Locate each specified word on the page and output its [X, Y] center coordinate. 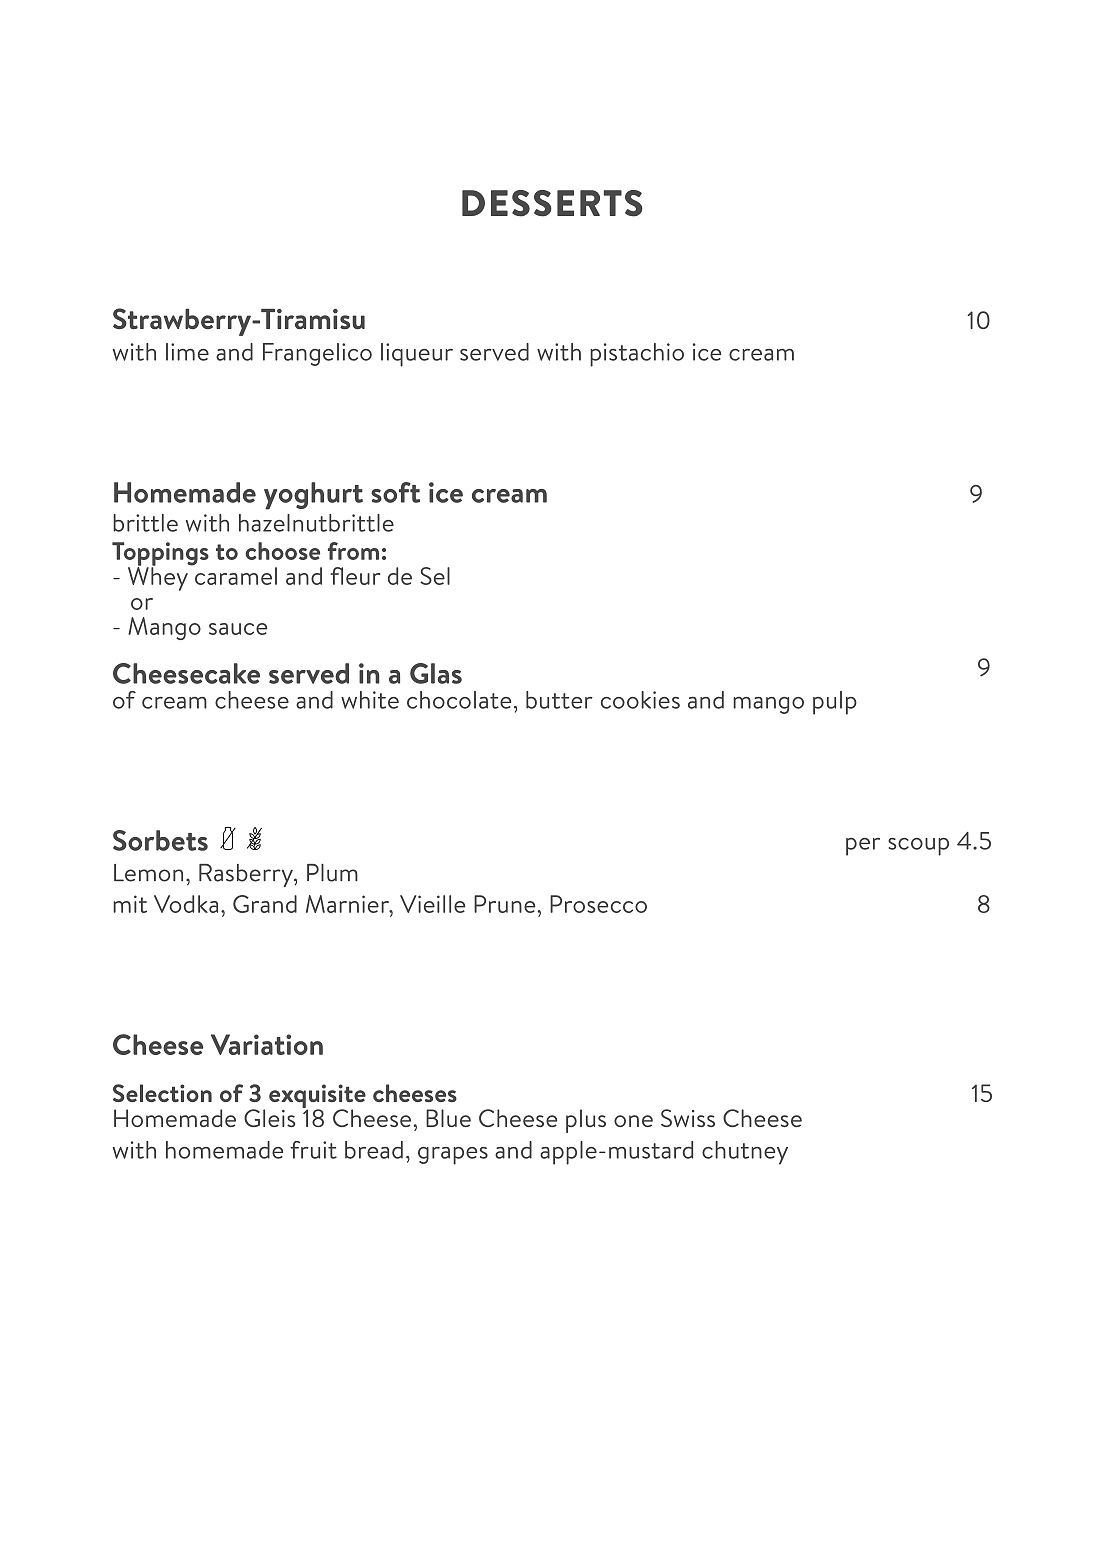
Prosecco [598, 904]
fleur [355, 576]
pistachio [637, 355]
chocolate [459, 700]
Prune [505, 904]
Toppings [160, 555]
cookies [640, 700]
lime [187, 352]
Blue [448, 1118]
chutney [745, 1153]
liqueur [417, 355]
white [370, 700]
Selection [162, 1093]
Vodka [186, 904]
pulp [835, 703]
